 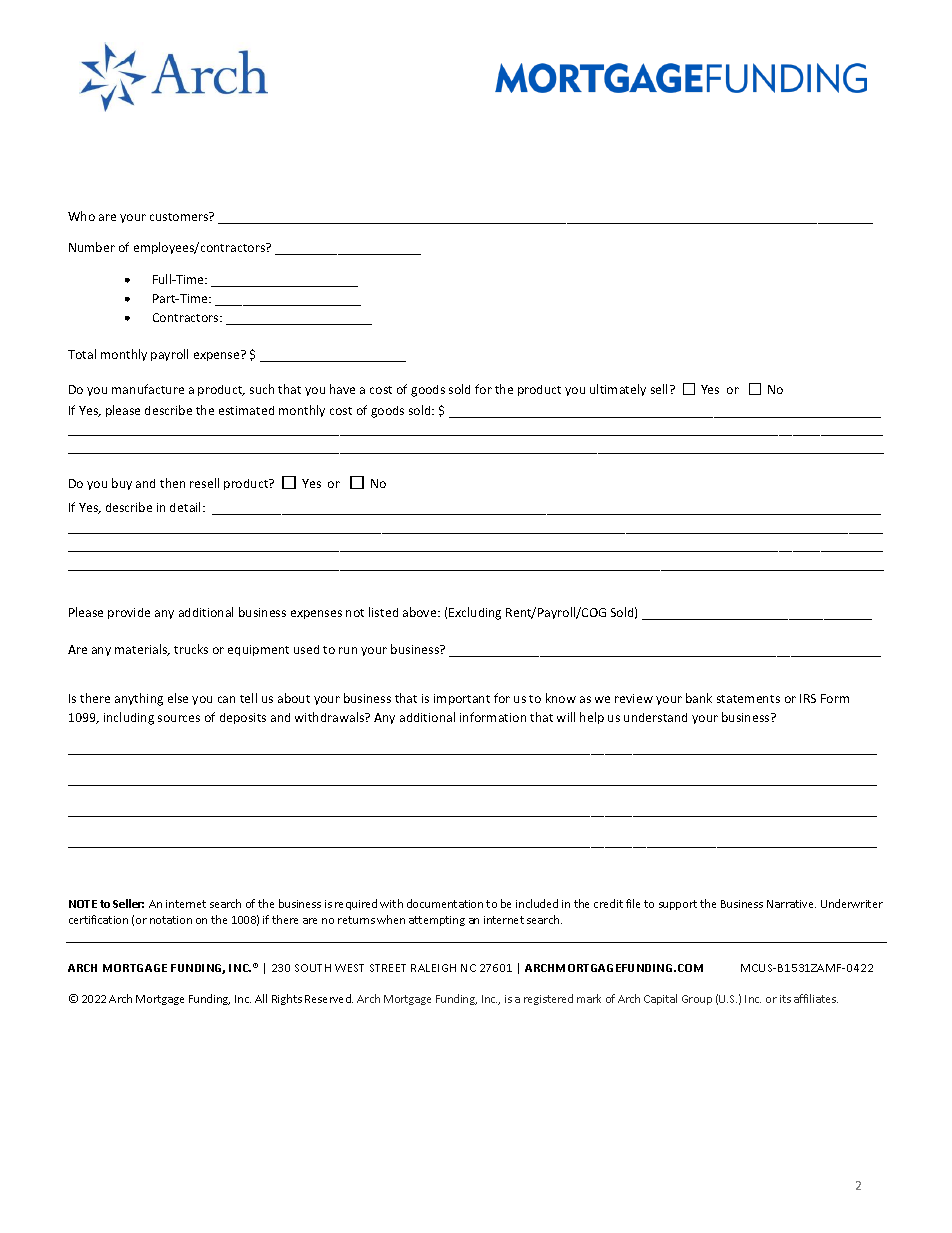 I want to click on RALEIGH, so click(x=433, y=968).
